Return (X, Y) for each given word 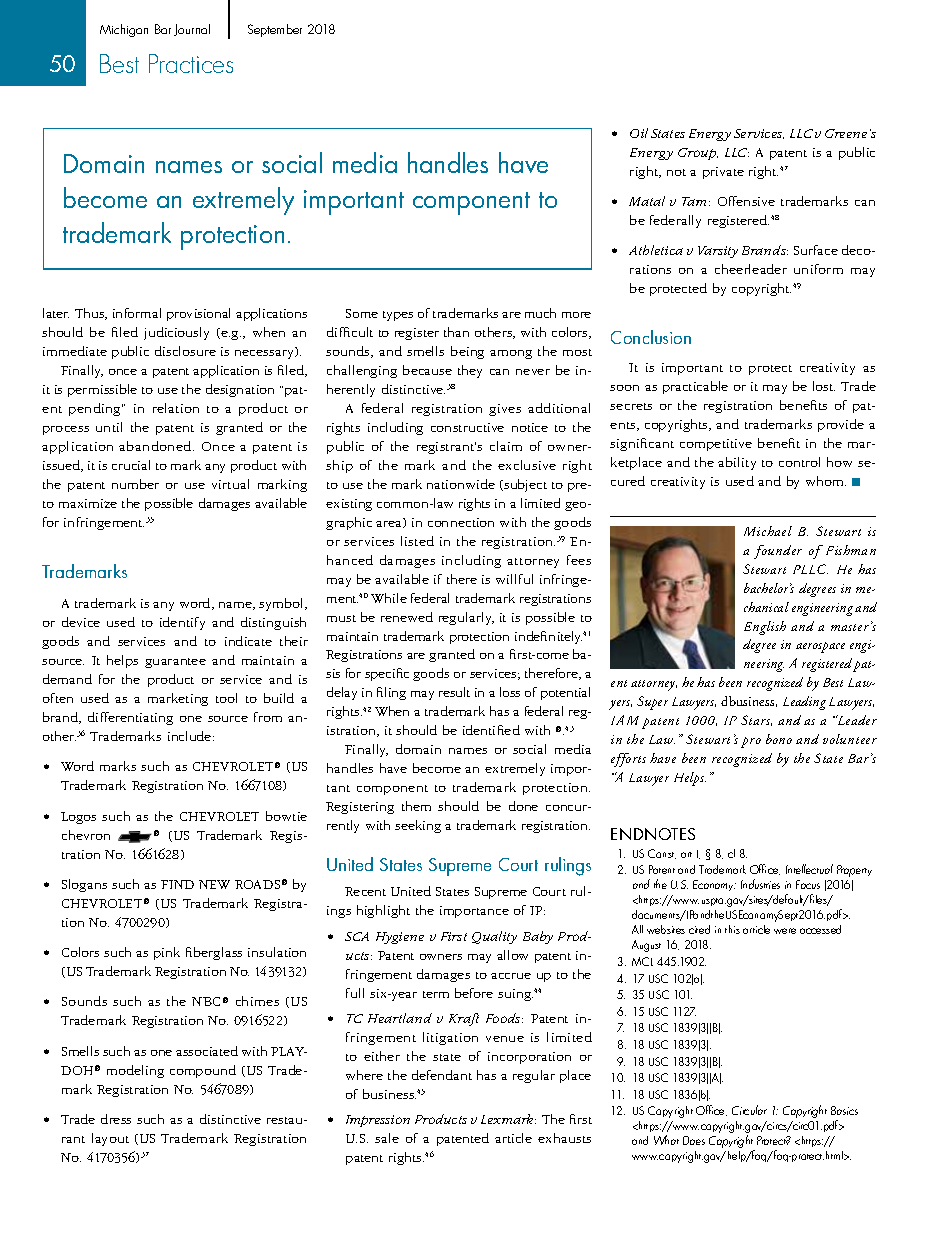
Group (698, 154)
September (275, 30)
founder (778, 552)
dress (116, 1119)
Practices (191, 63)
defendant (442, 1075)
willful (514, 579)
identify (182, 623)
